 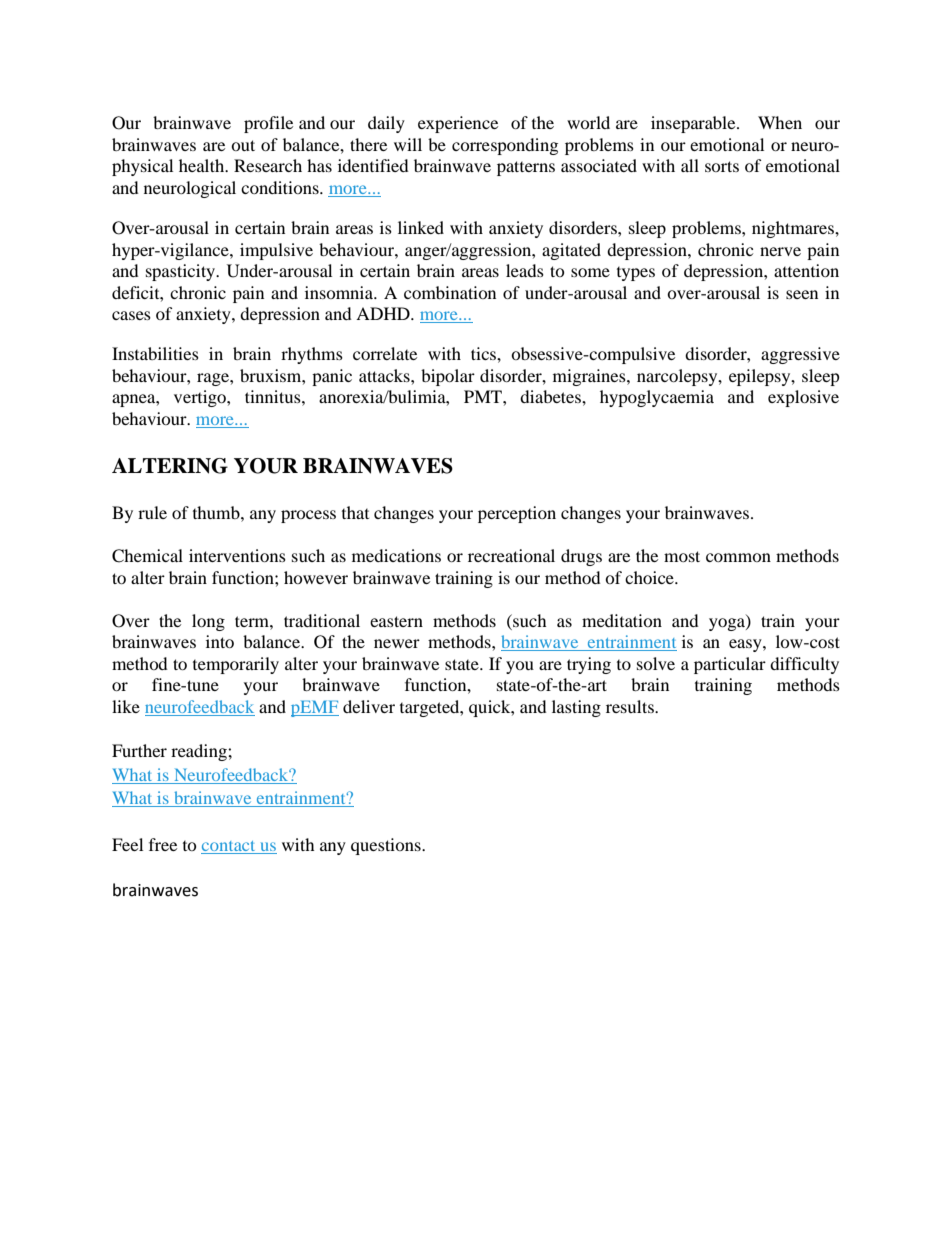 I want to click on sorts, so click(x=722, y=166).
